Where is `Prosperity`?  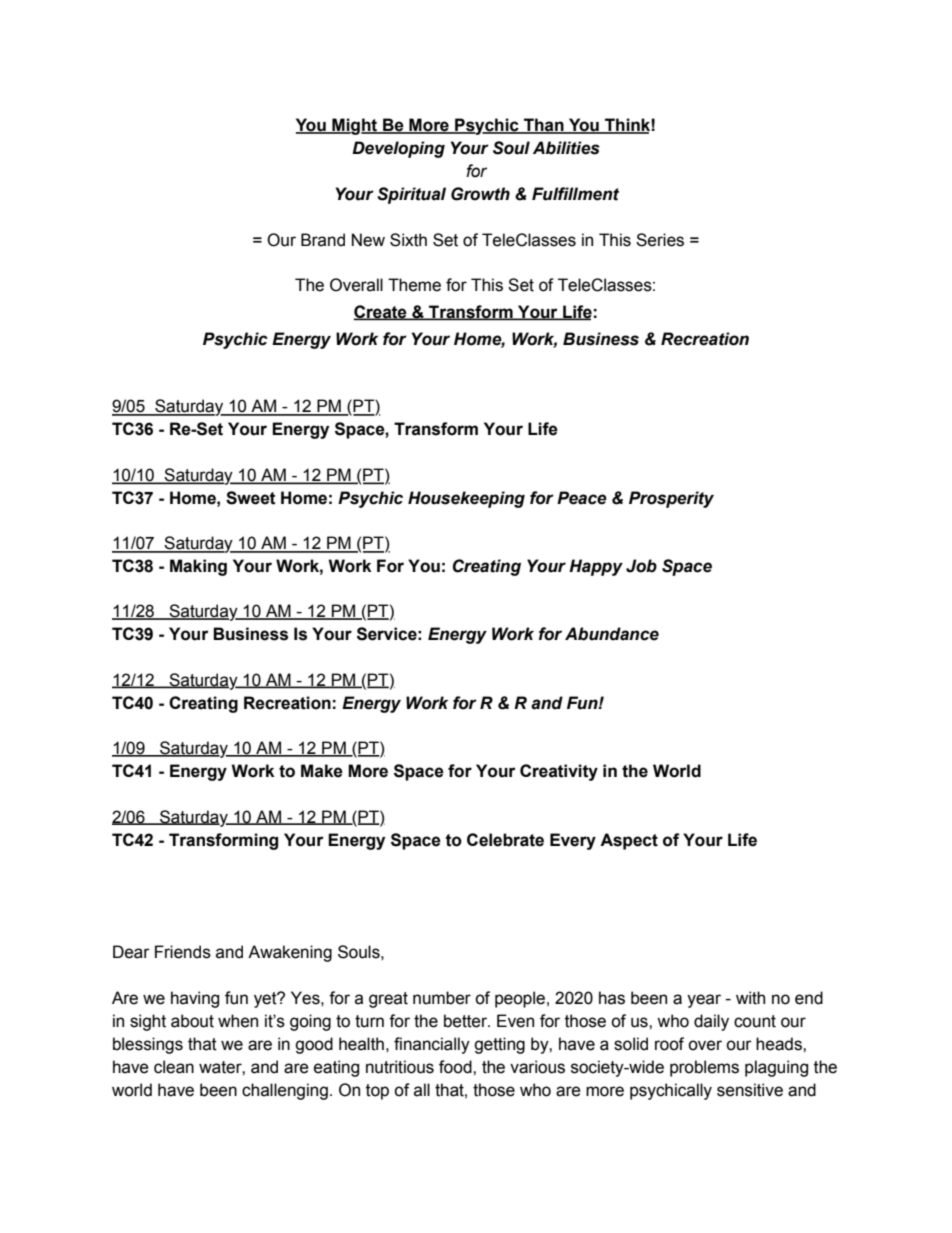 Prosperity is located at coordinates (671, 499).
